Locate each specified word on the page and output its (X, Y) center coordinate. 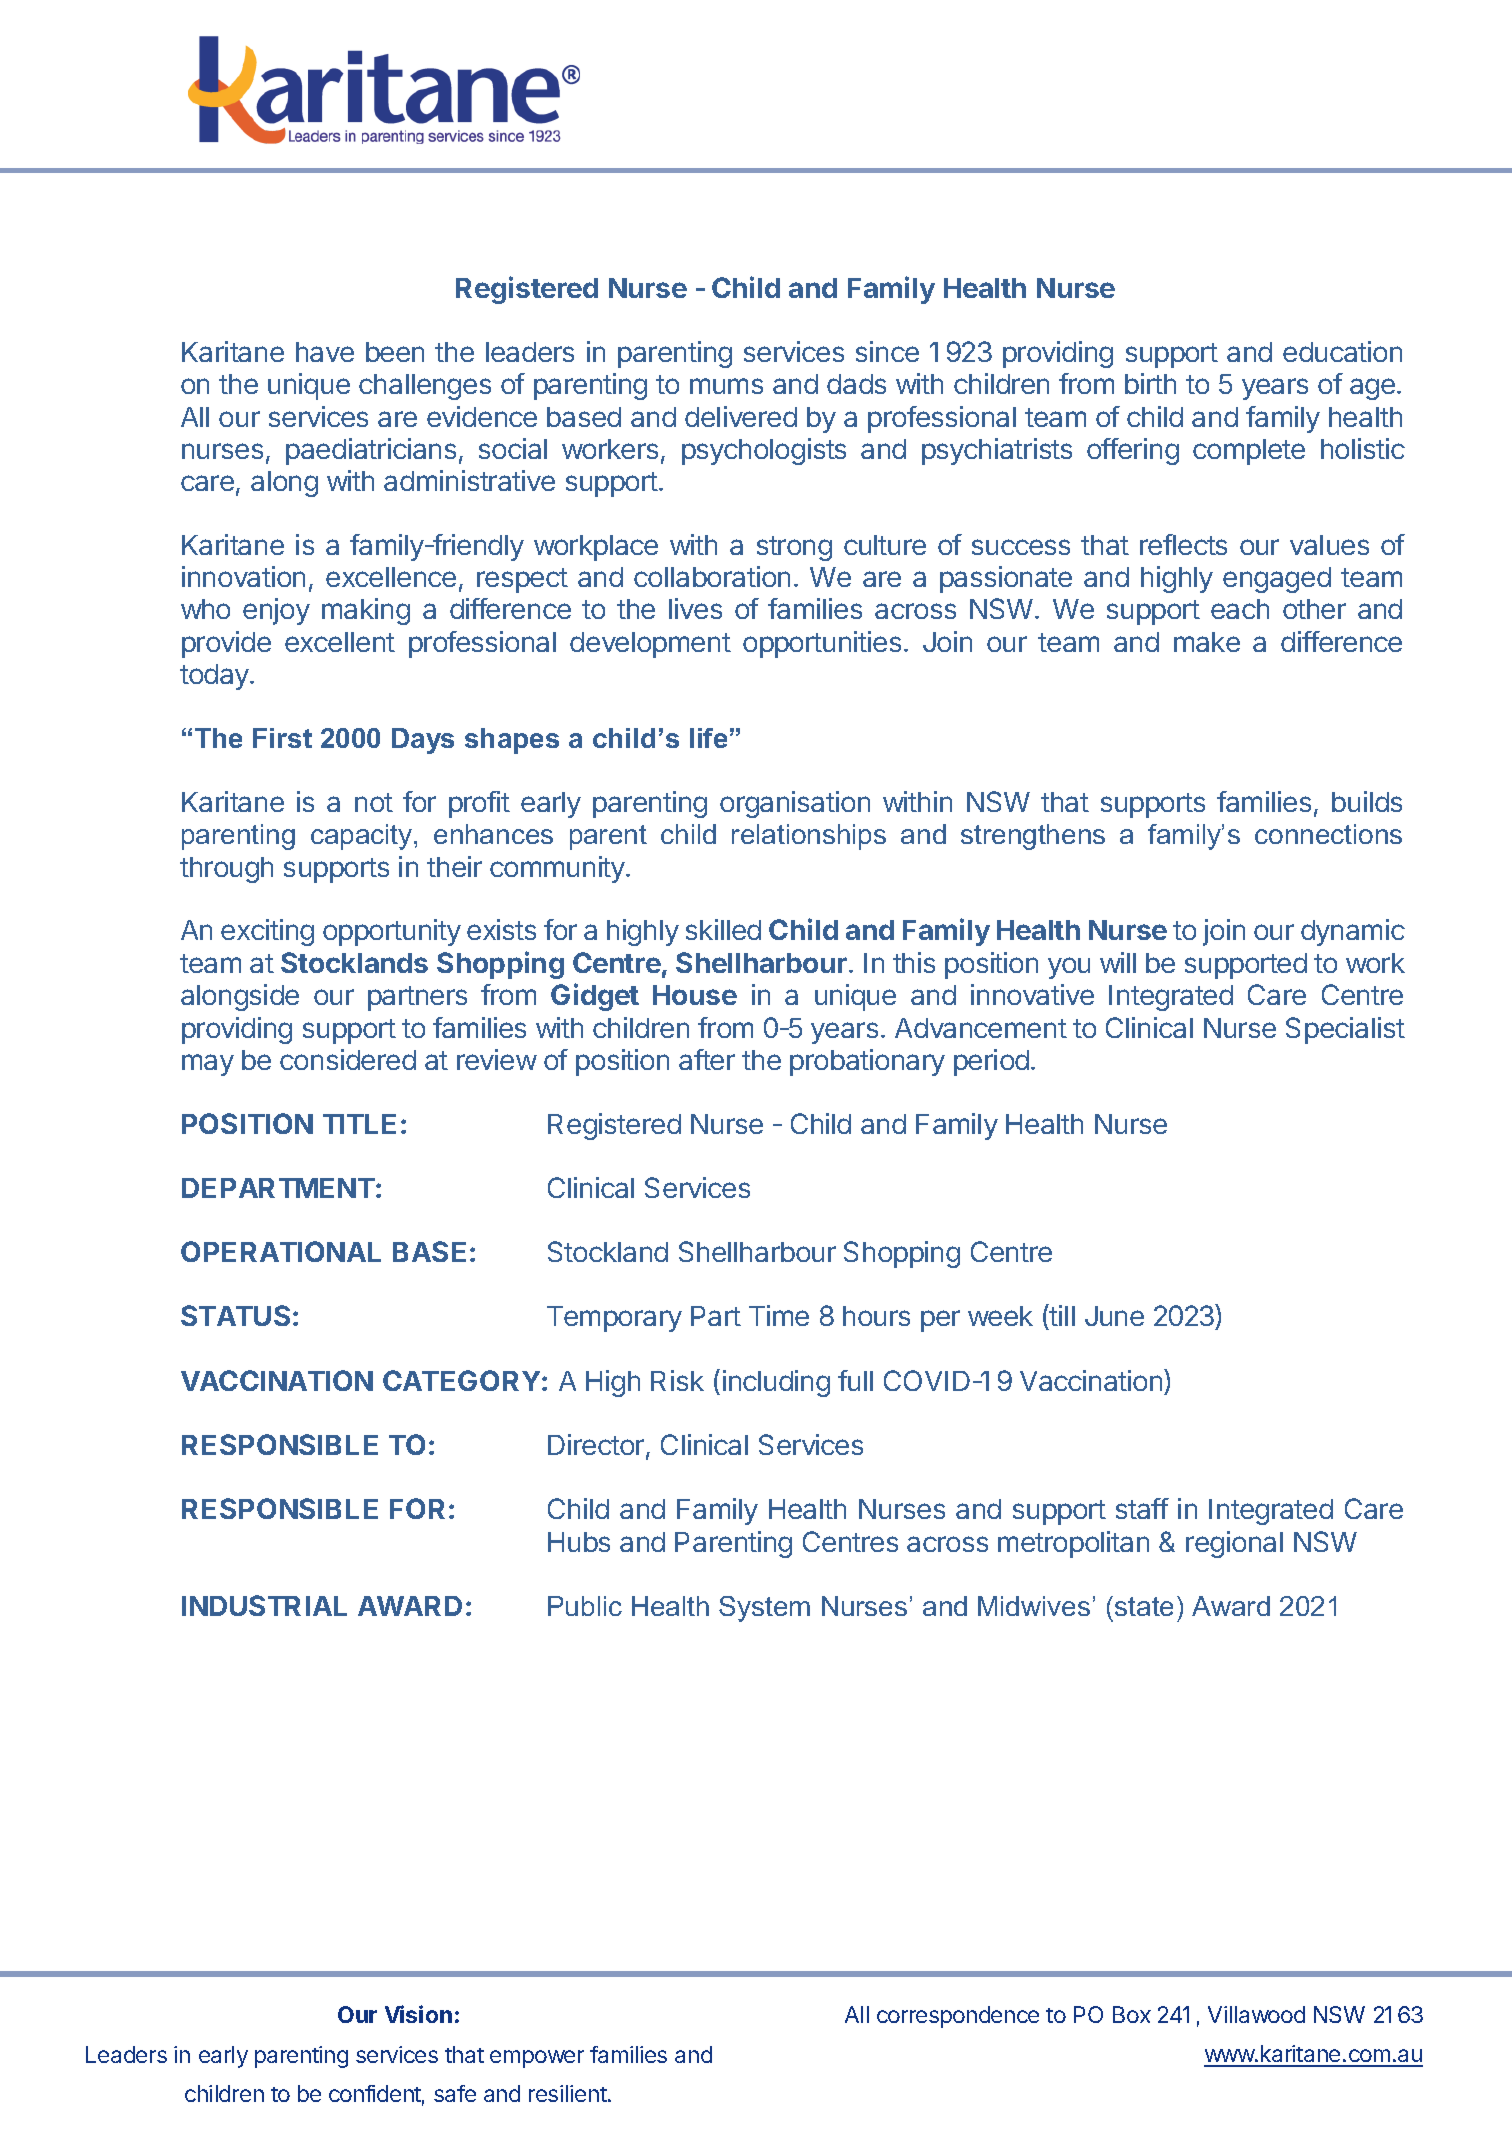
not (374, 802)
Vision (418, 2014)
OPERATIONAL (281, 1251)
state (1144, 1606)
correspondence (958, 2017)
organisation (795, 804)
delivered (741, 416)
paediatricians (371, 451)
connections (1328, 834)
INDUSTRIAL (264, 1605)
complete (1249, 452)
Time (779, 1315)
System (764, 1609)
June (1114, 1316)
